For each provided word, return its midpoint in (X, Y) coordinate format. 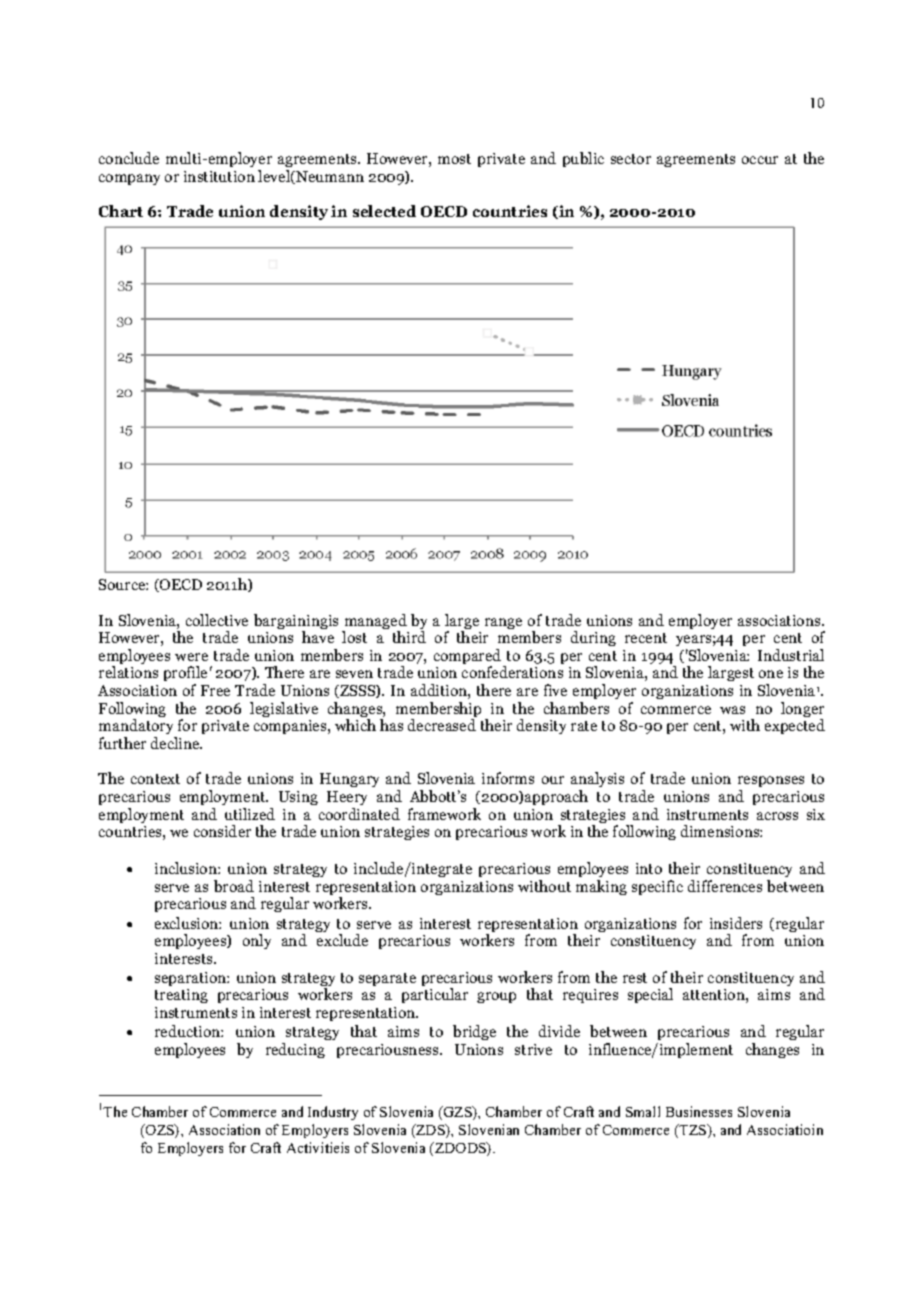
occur (760, 160)
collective (217, 620)
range (503, 623)
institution (219, 176)
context (155, 779)
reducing (295, 1050)
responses (771, 783)
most (454, 159)
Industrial (791, 655)
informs (508, 778)
